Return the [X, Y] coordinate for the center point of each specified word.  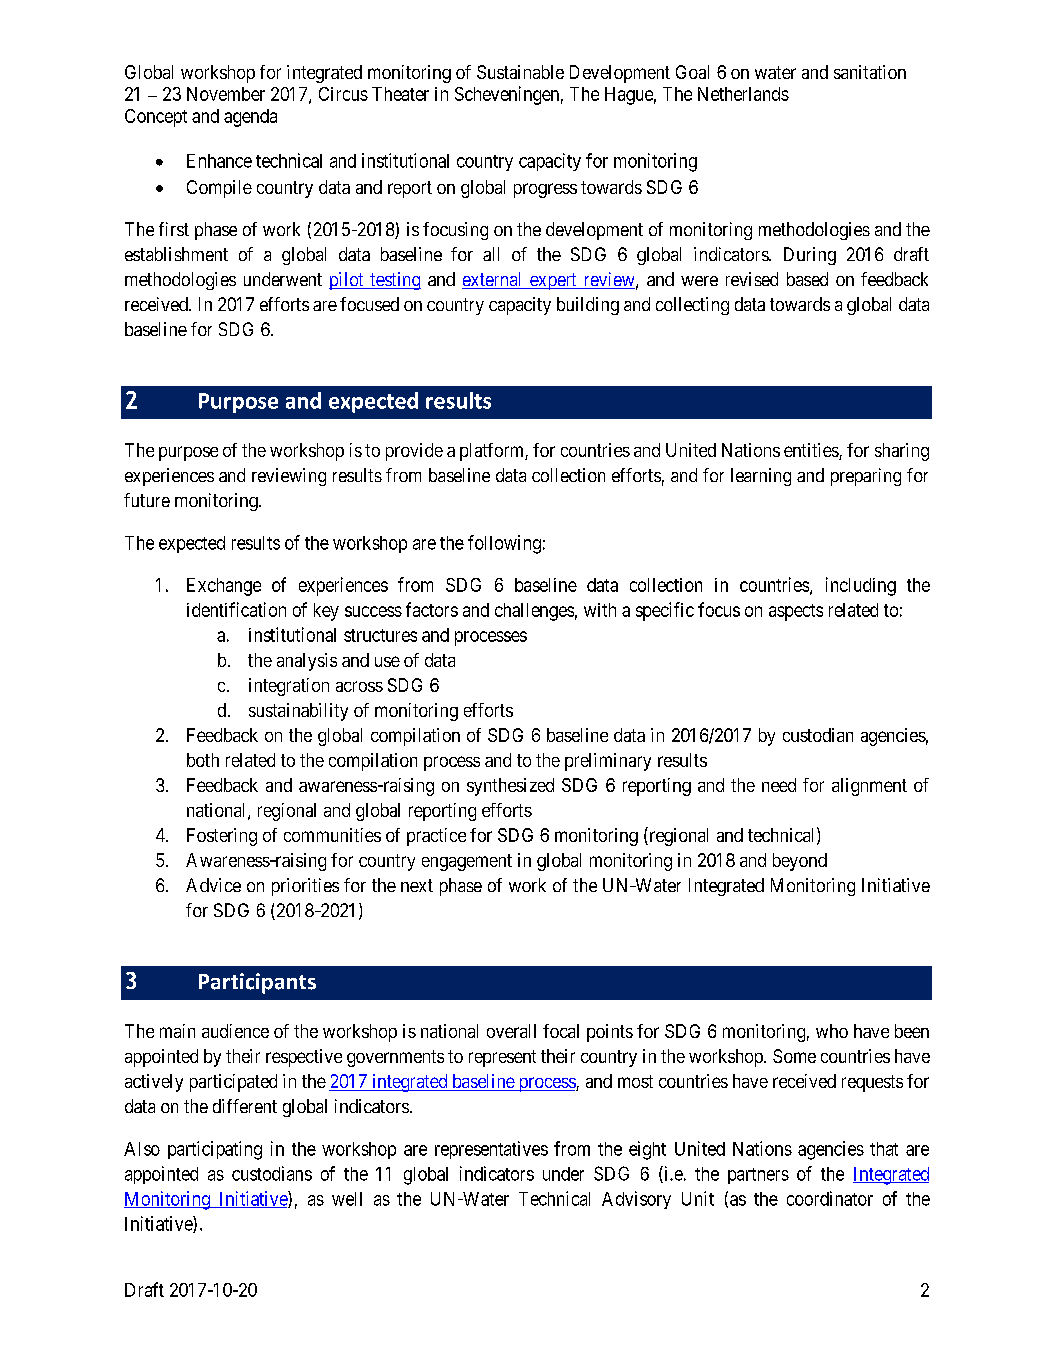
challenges [534, 612]
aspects [796, 612]
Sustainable [520, 72]
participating [215, 1150]
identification [236, 609]
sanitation [870, 72]
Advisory [636, 1200]
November [226, 94]
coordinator [830, 1198]
